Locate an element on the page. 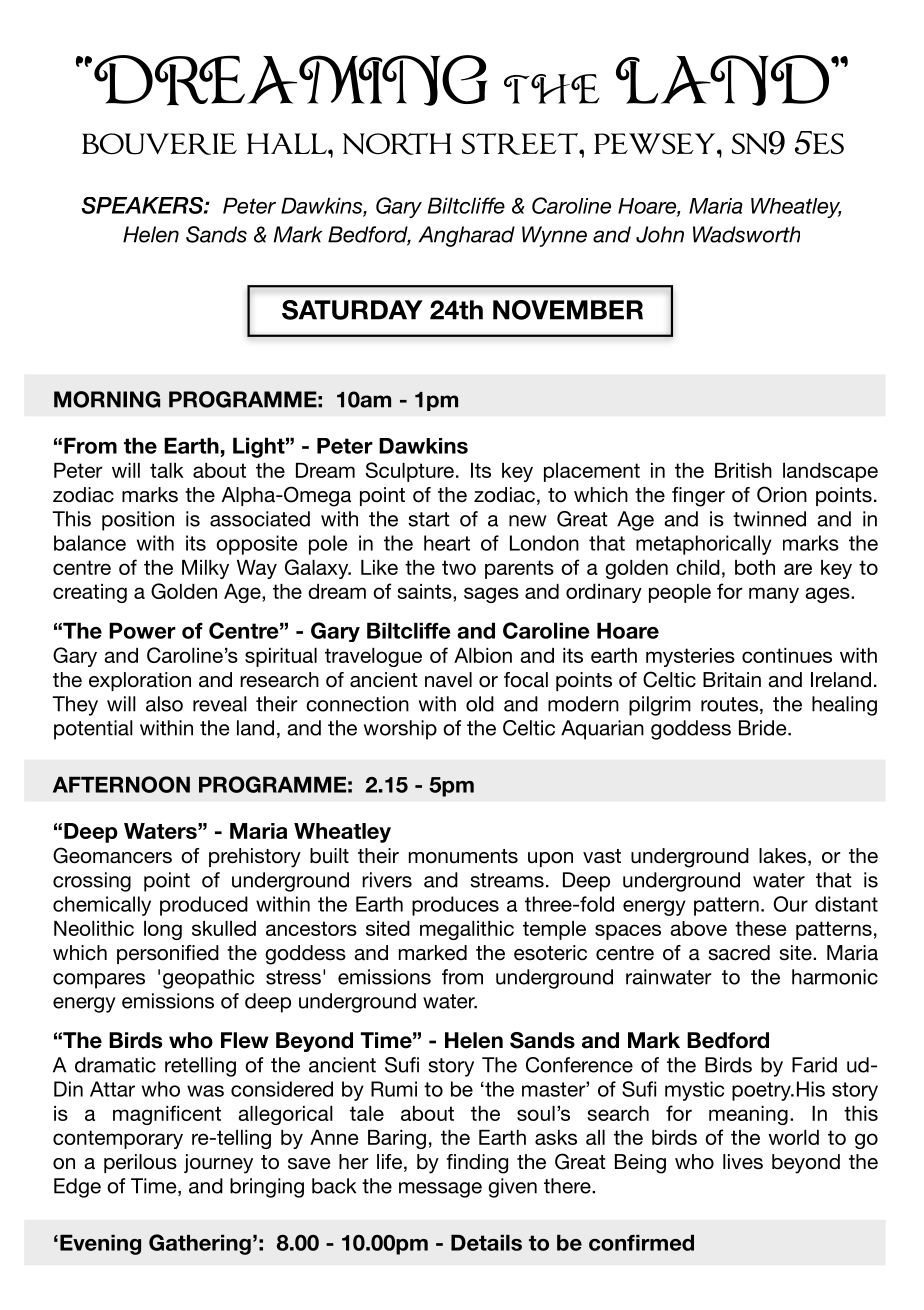  Wadsworth is located at coordinates (746, 234).
